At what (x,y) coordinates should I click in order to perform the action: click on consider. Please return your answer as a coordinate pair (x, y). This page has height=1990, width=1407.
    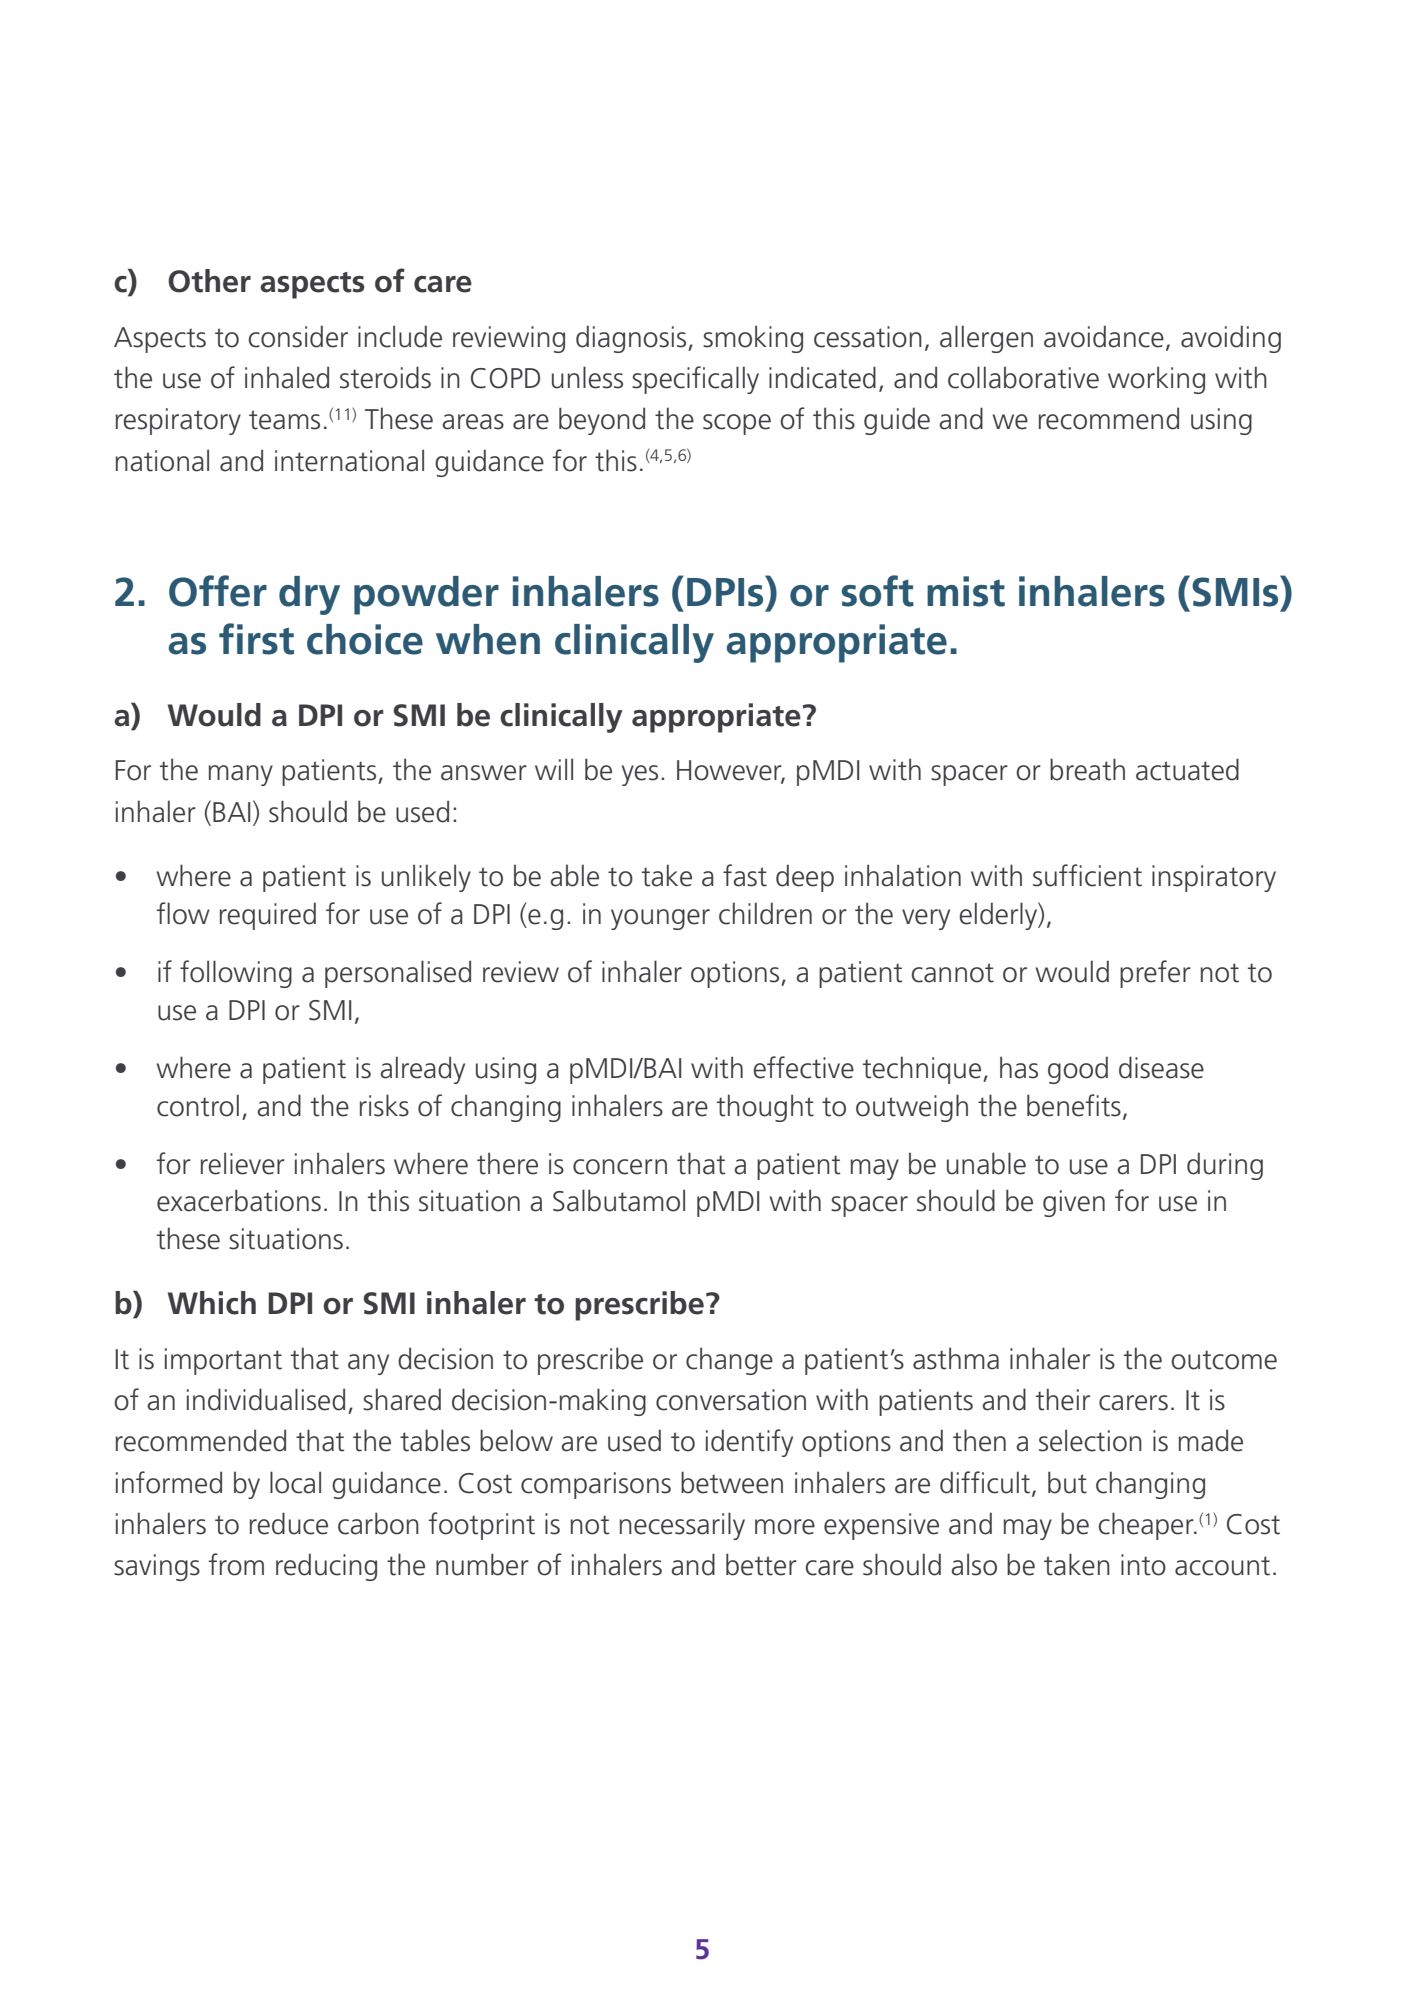
    Looking at the image, I should click on (298, 336).
